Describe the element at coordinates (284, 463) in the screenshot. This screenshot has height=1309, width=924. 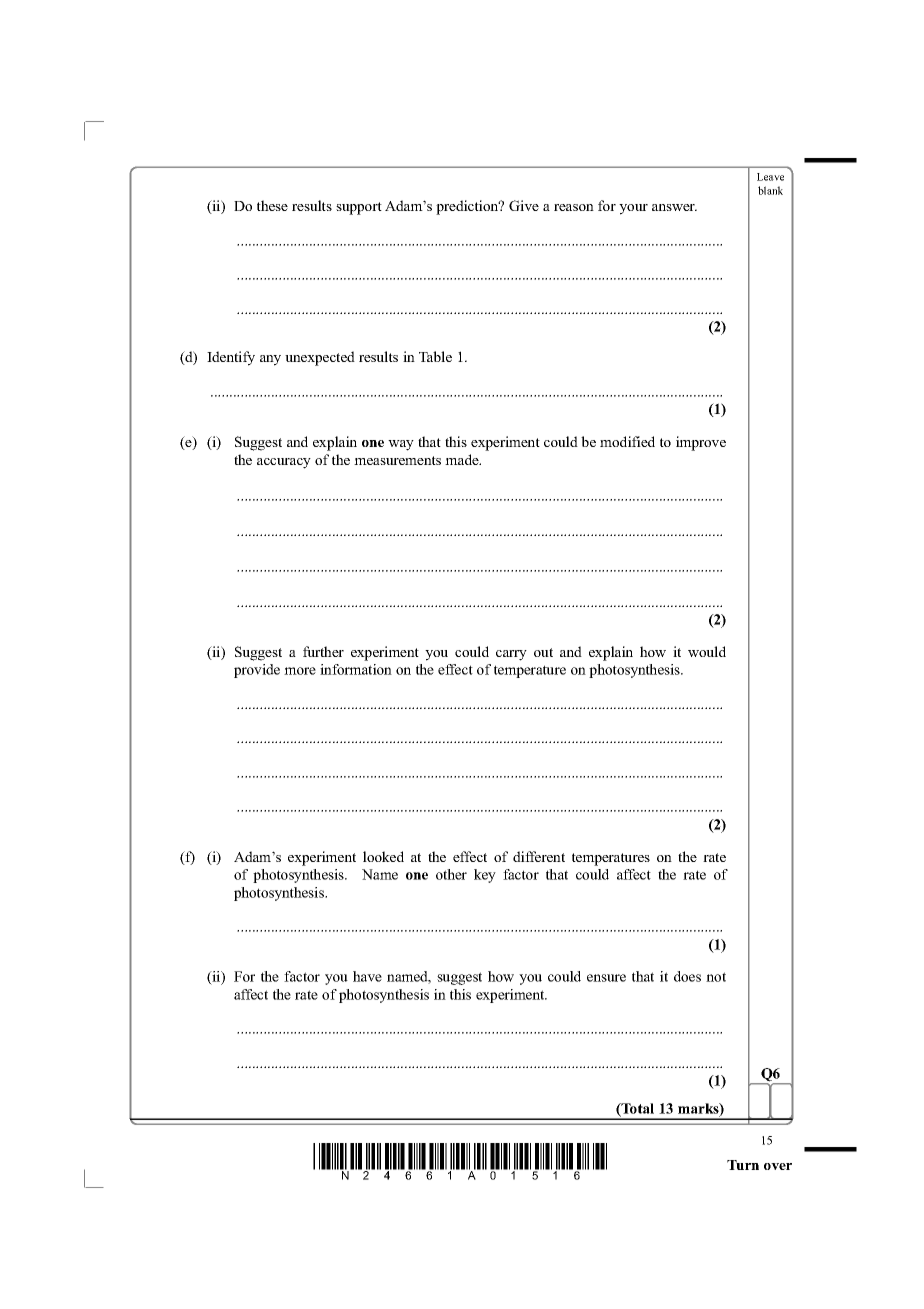
I see `accuracy` at that location.
